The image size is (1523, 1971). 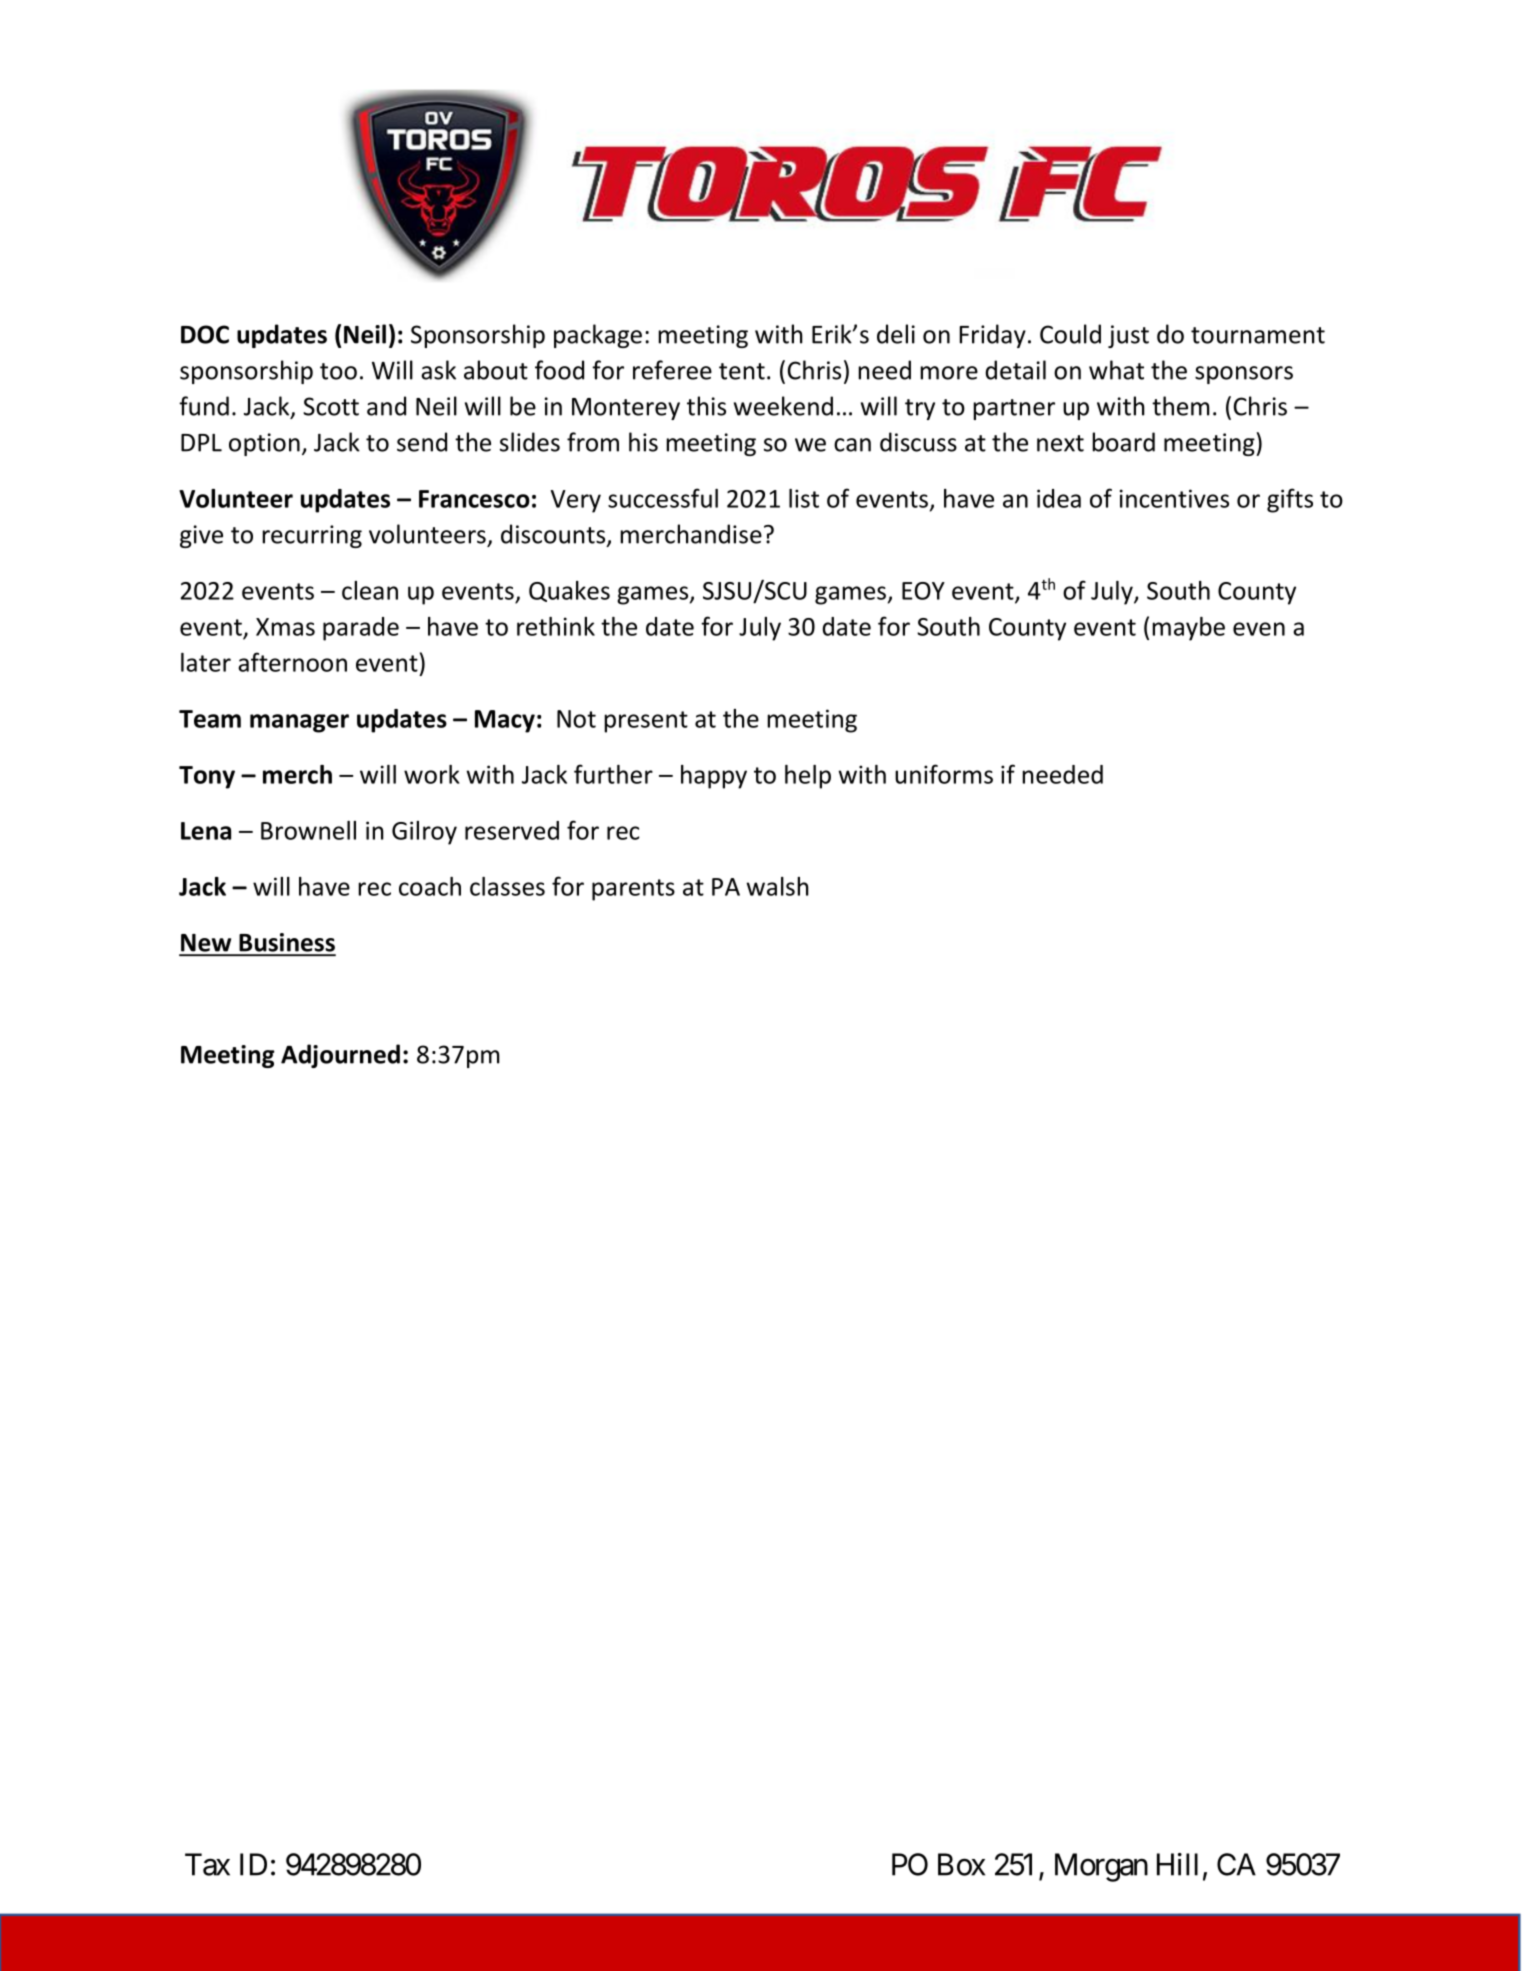 What do you see at coordinates (299, 723) in the screenshot?
I see `manager` at bounding box center [299, 723].
